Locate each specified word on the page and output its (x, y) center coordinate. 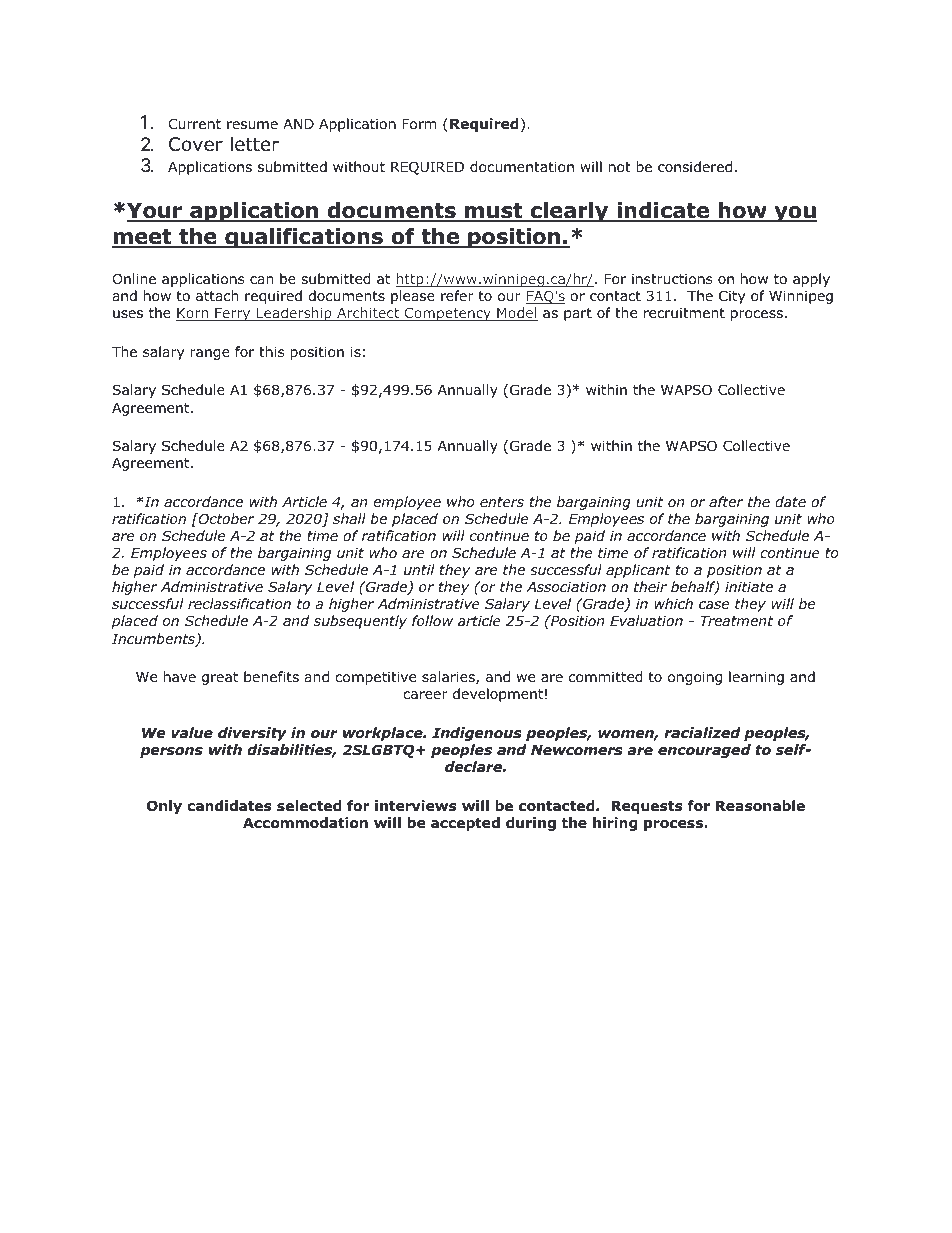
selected (309, 806)
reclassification (239, 603)
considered (695, 166)
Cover (196, 144)
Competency (448, 314)
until (419, 569)
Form (419, 124)
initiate (749, 586)
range (210, 354)
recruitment (684, 312)
